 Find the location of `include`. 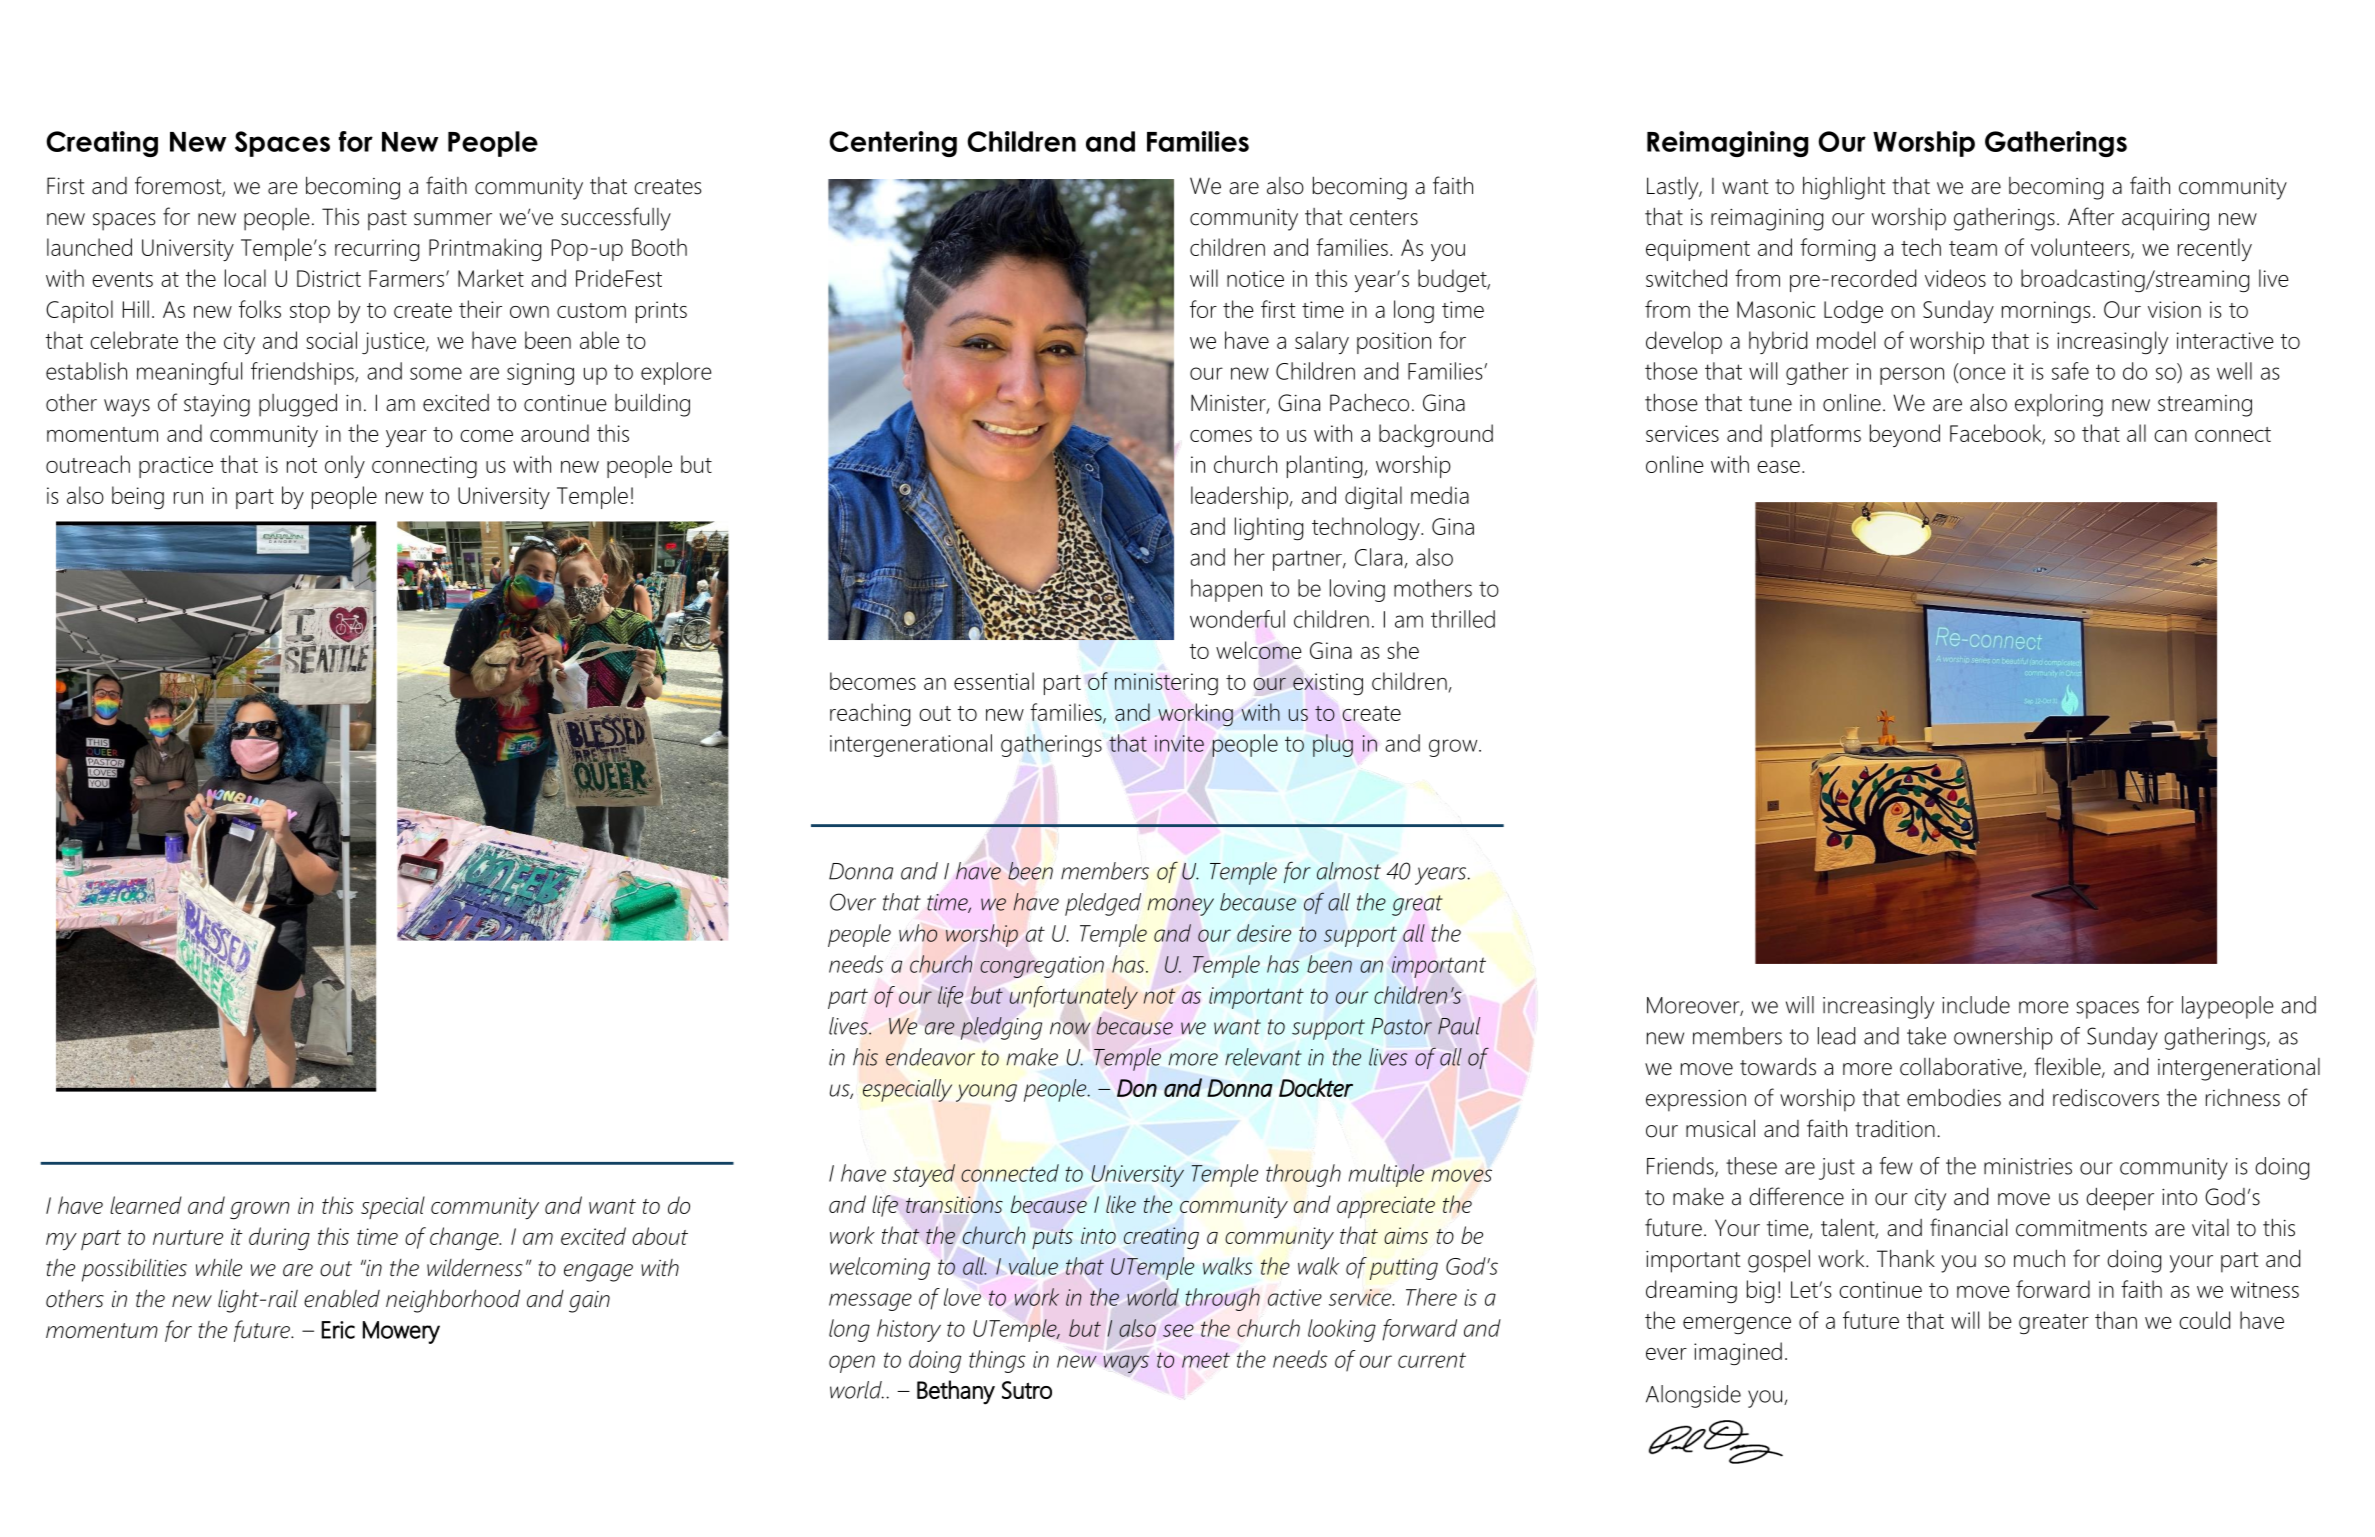

include is located at coordinates (1976, 1005).
